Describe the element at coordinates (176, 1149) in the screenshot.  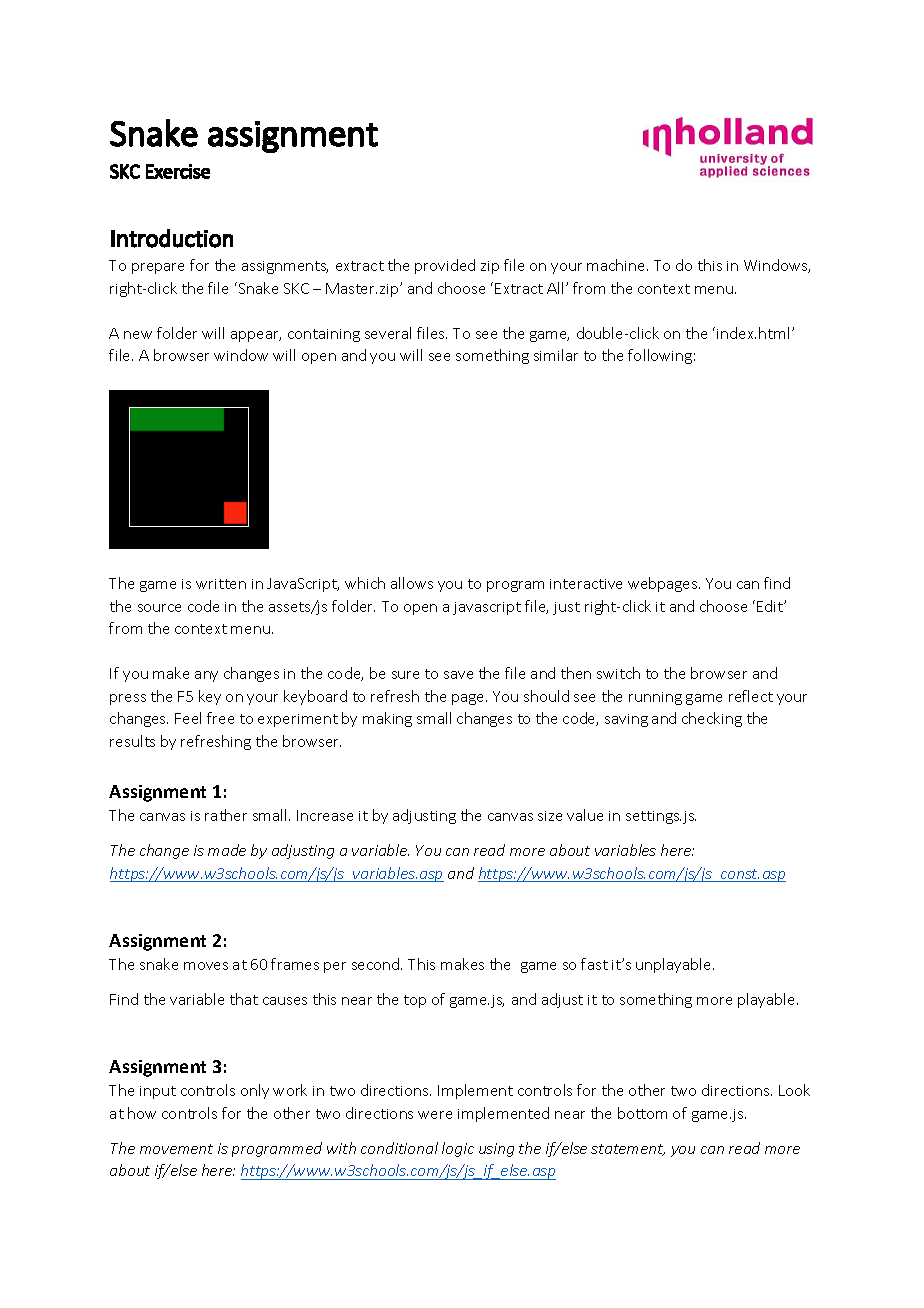
I see `movement` at that location.
